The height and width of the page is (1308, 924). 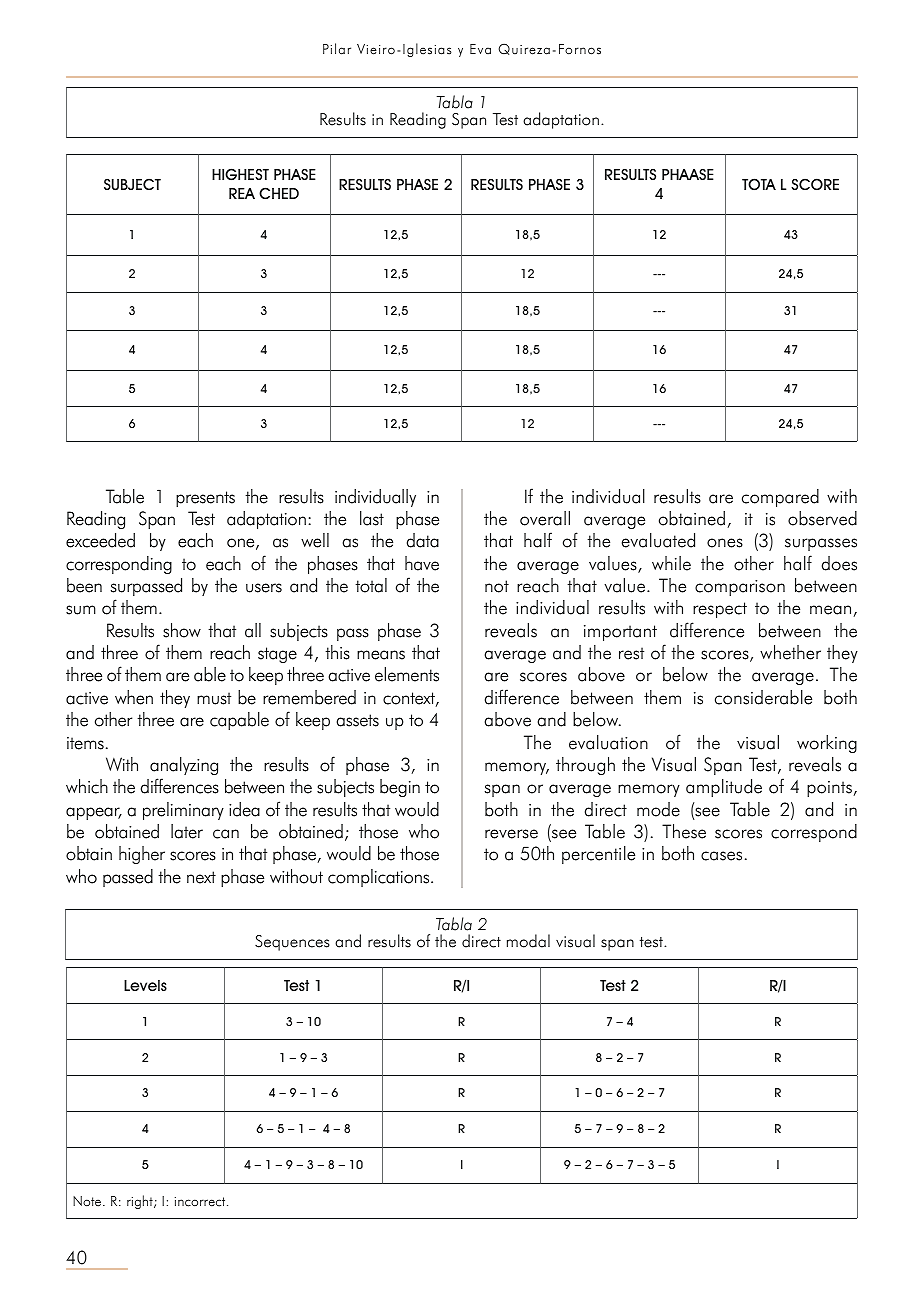 I want to click on cases, so click(x=721, y=856).
